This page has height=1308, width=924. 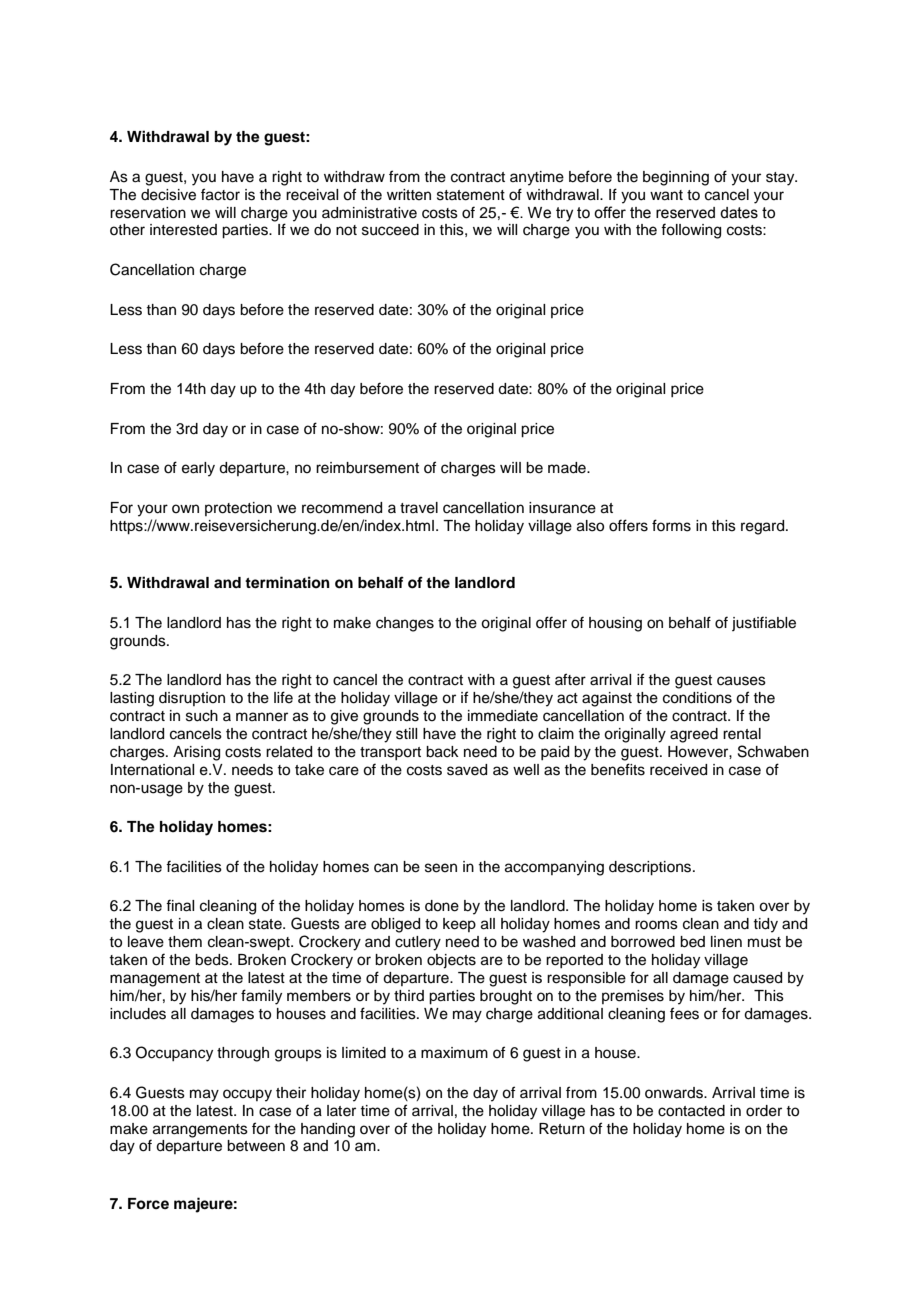 What do you see at coordinates (409, 195) in the page?
I see `written` at bounding box center [409, 195].
